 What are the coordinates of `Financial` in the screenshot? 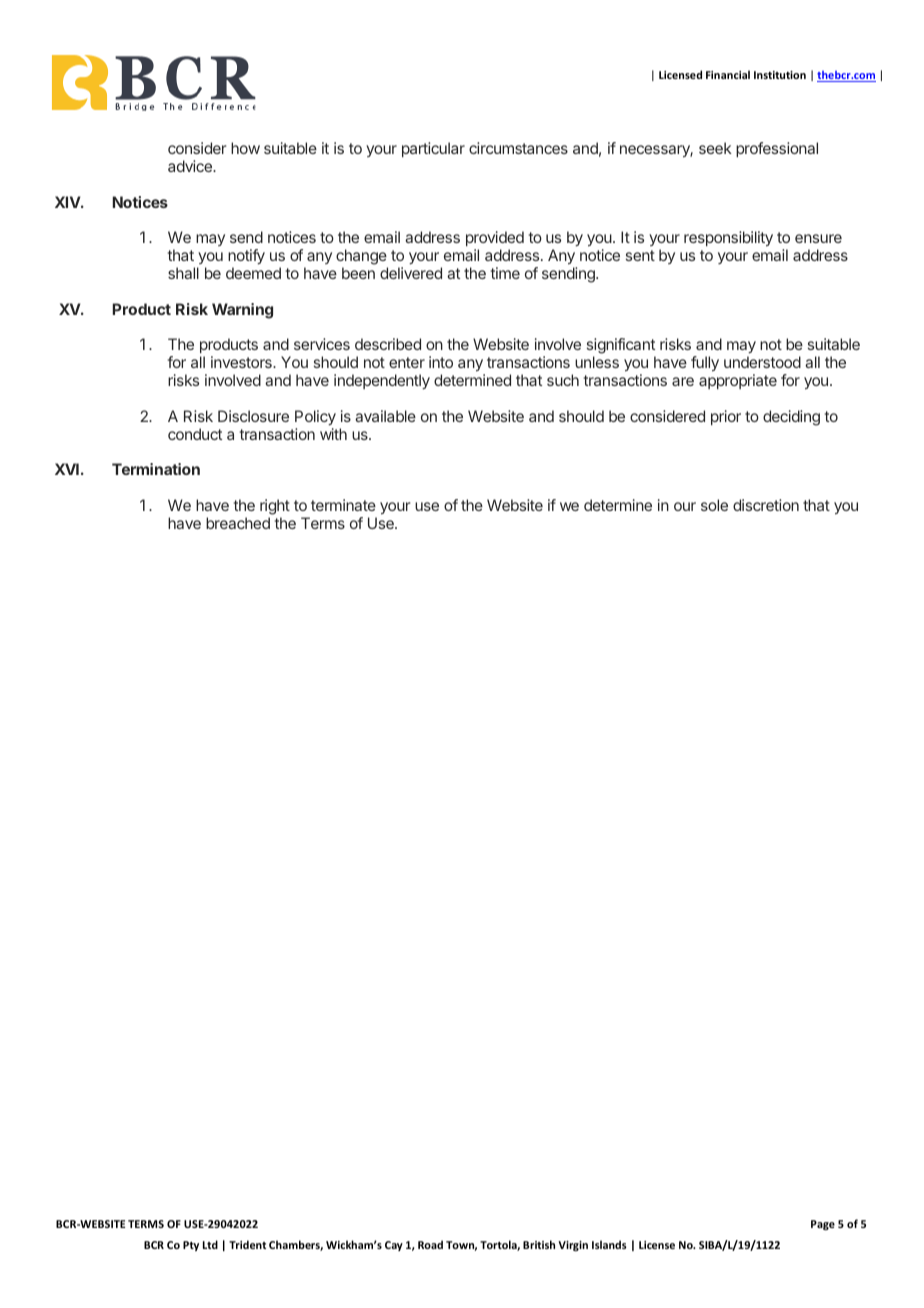 It's located at (728, 74).
